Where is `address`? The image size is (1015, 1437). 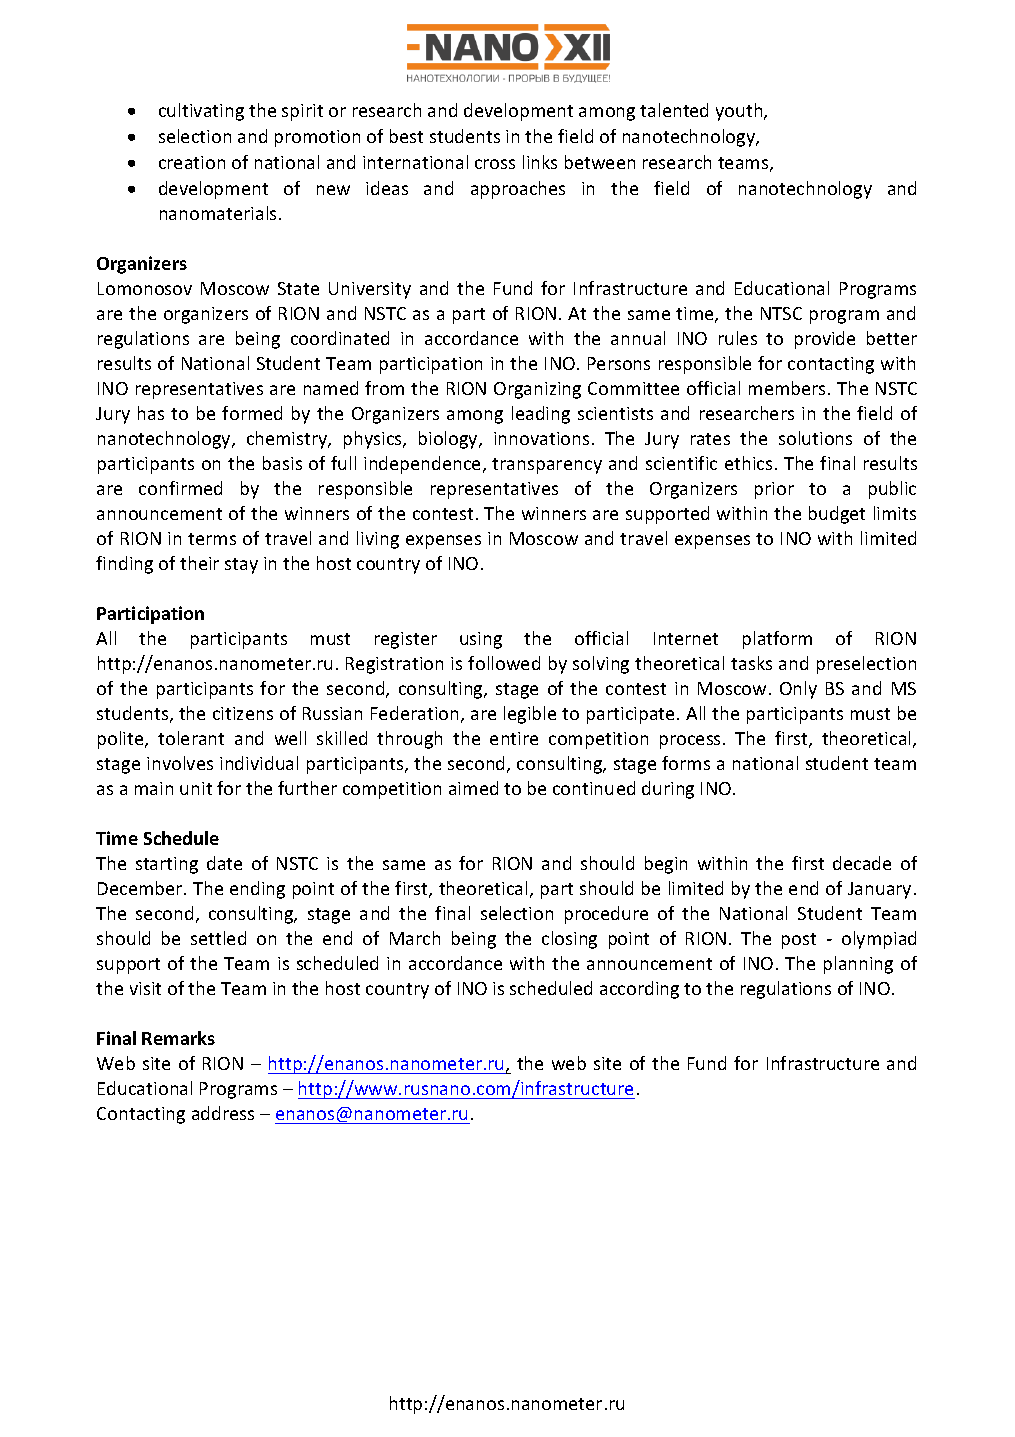
address is located at coordinates (223, 1113).
